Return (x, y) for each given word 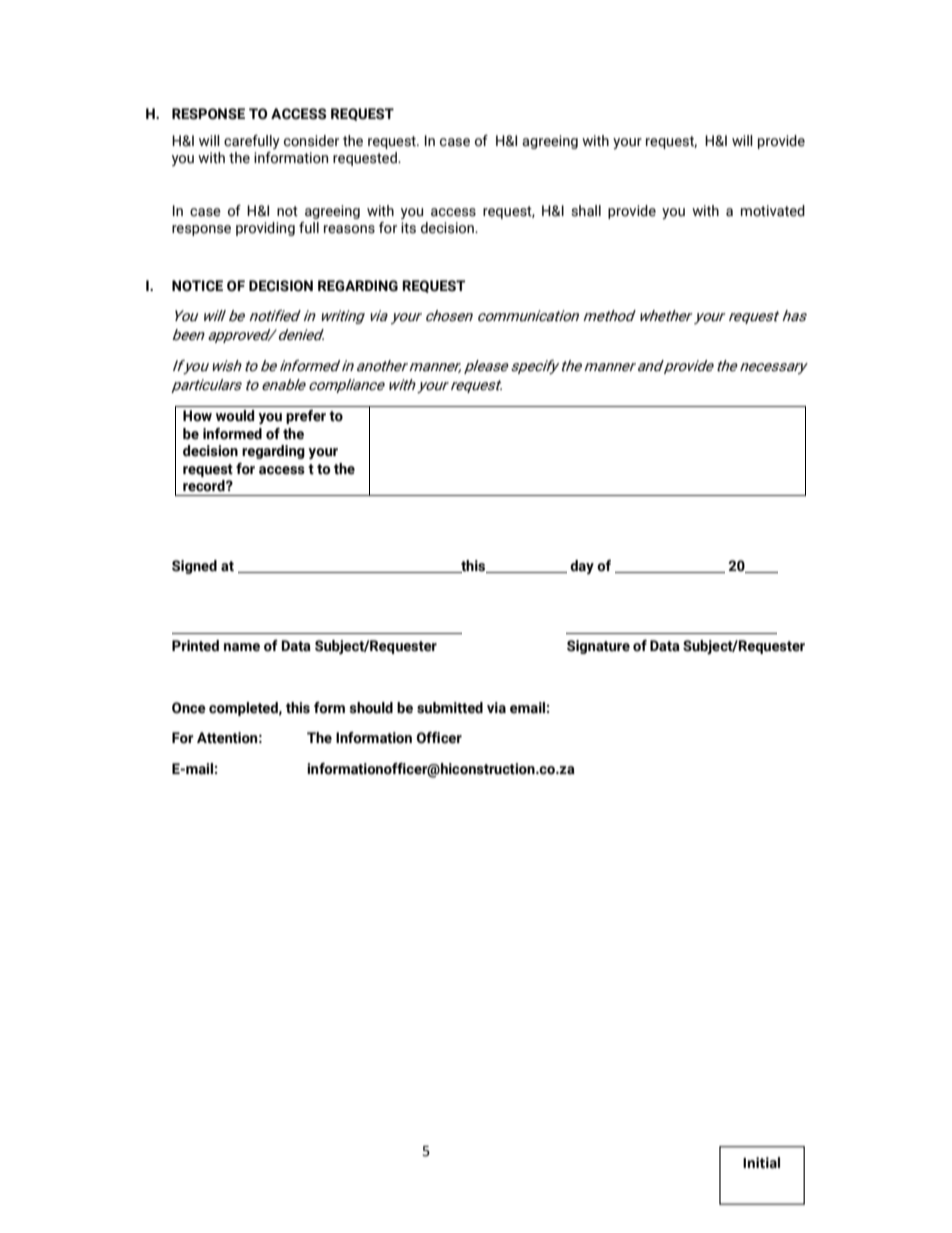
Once (189, 708)
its (408, 228)
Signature (598, 647)
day (582, 567)
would (235, 416)
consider (311, 141)
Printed (195, 646)
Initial (761, 1163)
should (371, 708)
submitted (450, 708)
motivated (773, 211)
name (242, 647)
